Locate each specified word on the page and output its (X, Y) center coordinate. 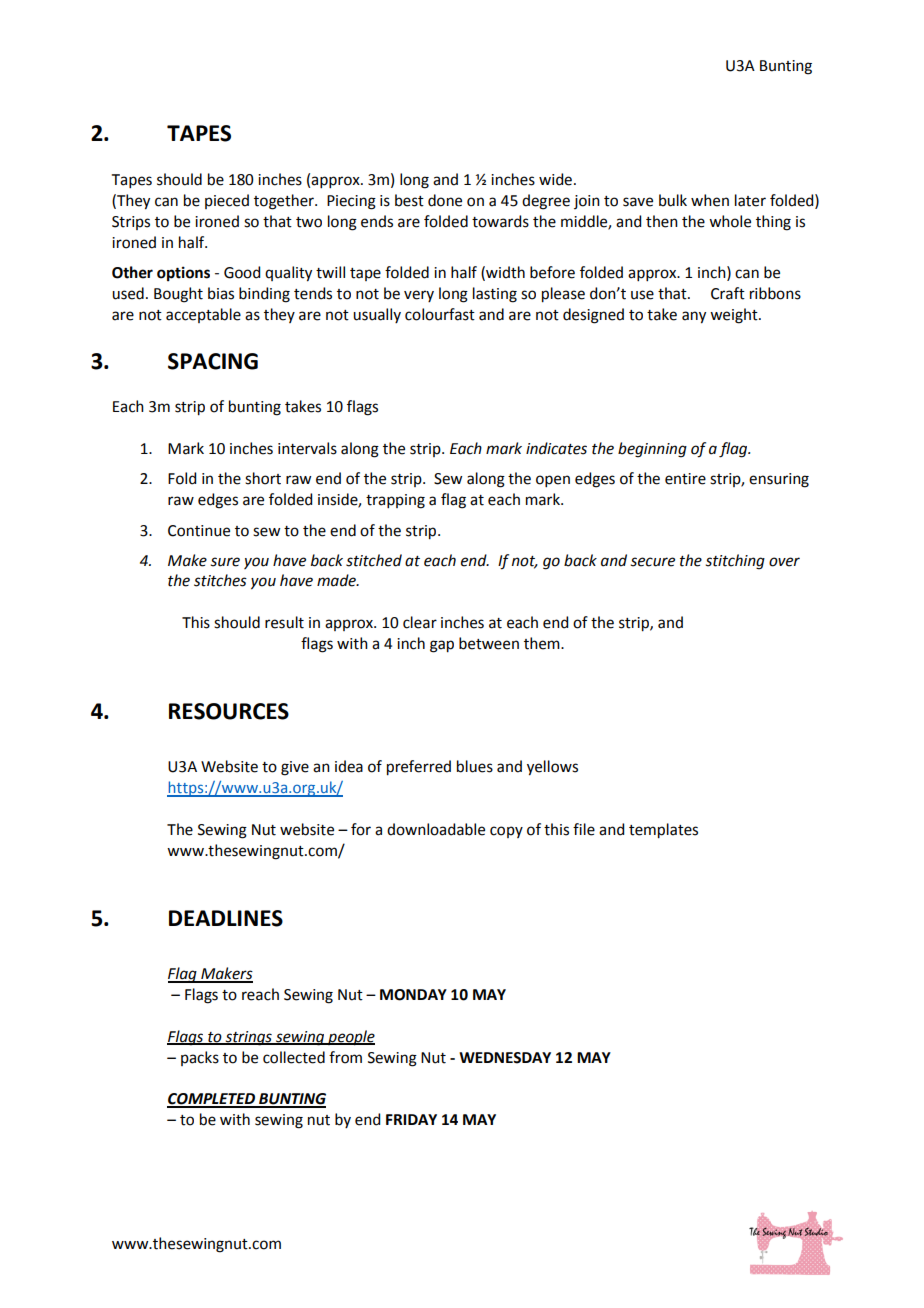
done (445, 200)
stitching (735, 562)
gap (442, 646)
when (710, 200)
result (284, 622)
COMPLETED (212, 1100)
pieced (227, 201)
